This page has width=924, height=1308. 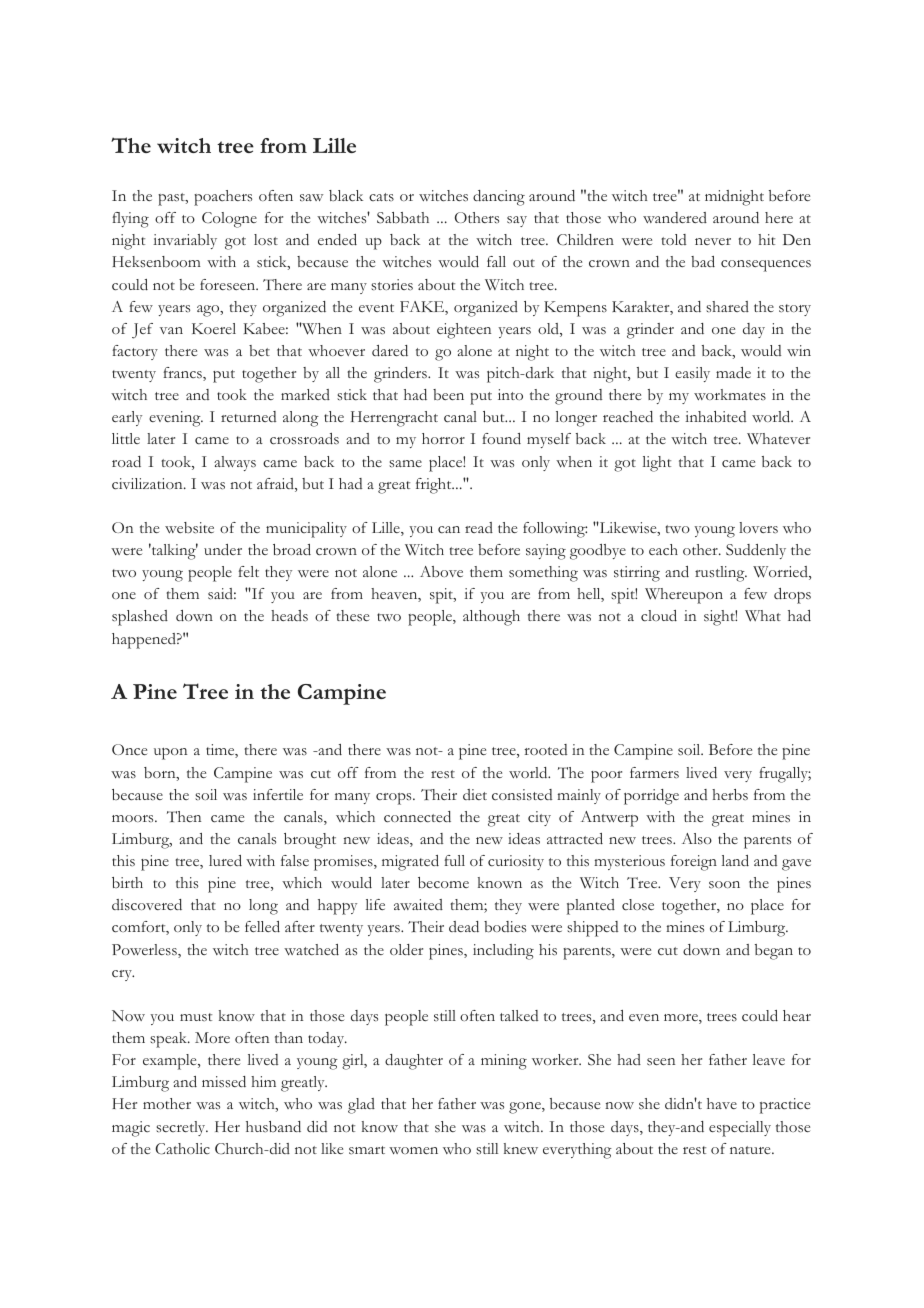 What do you see at coordinates (441, 571) in the page?
I see `Above` at bounding box center [441, 571].
